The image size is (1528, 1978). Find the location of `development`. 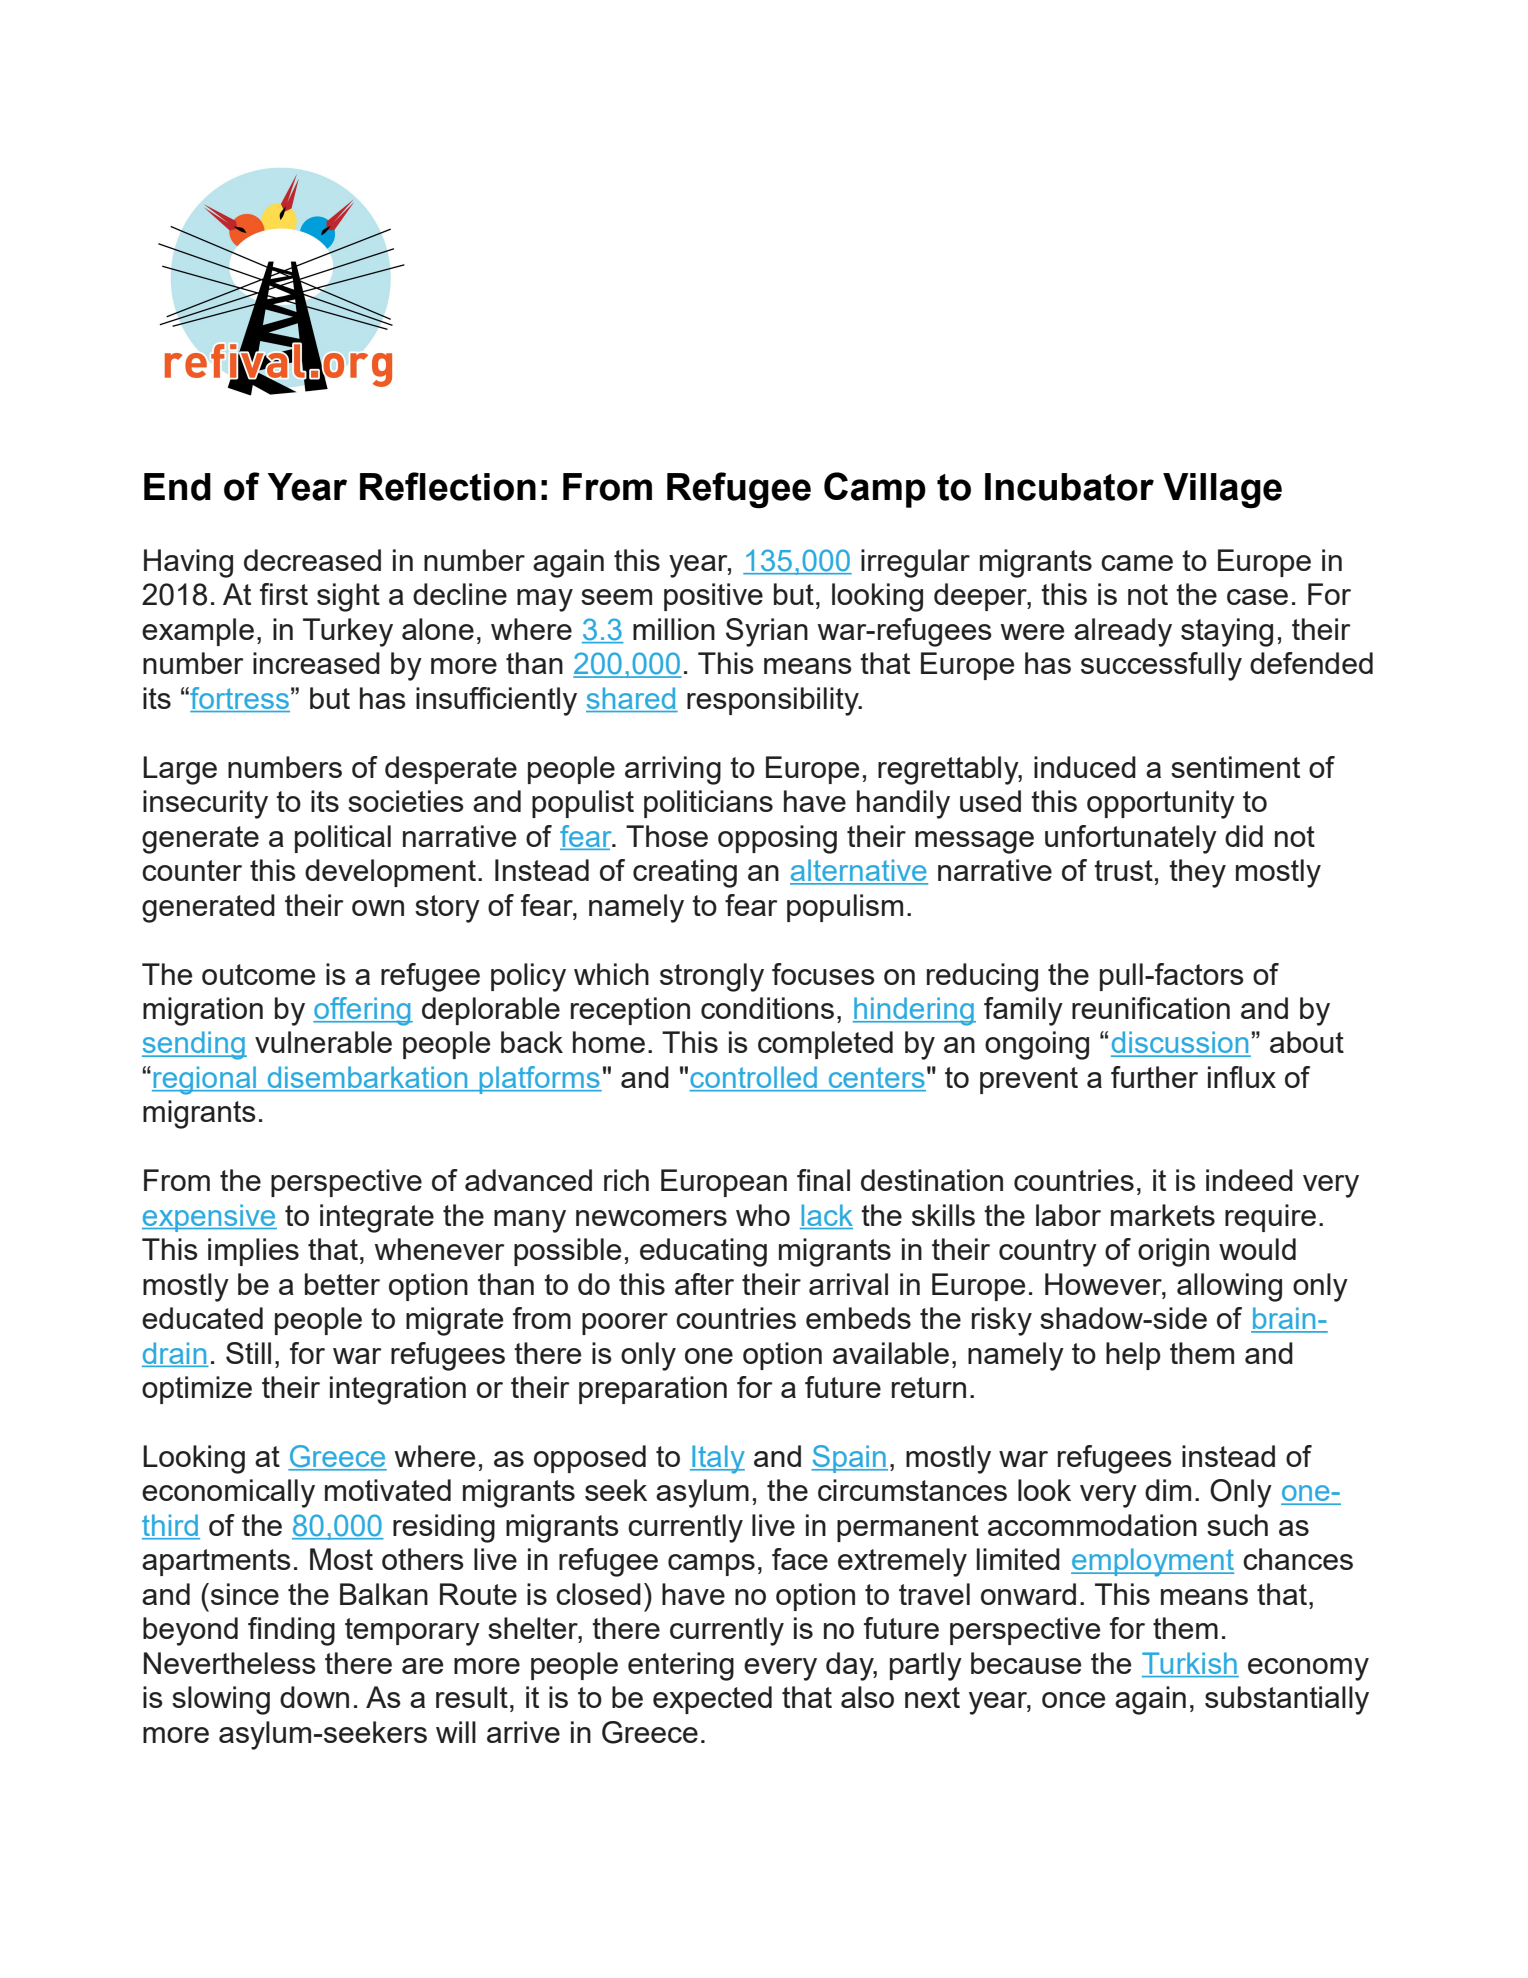

development is located at coordinates (390, 873).
